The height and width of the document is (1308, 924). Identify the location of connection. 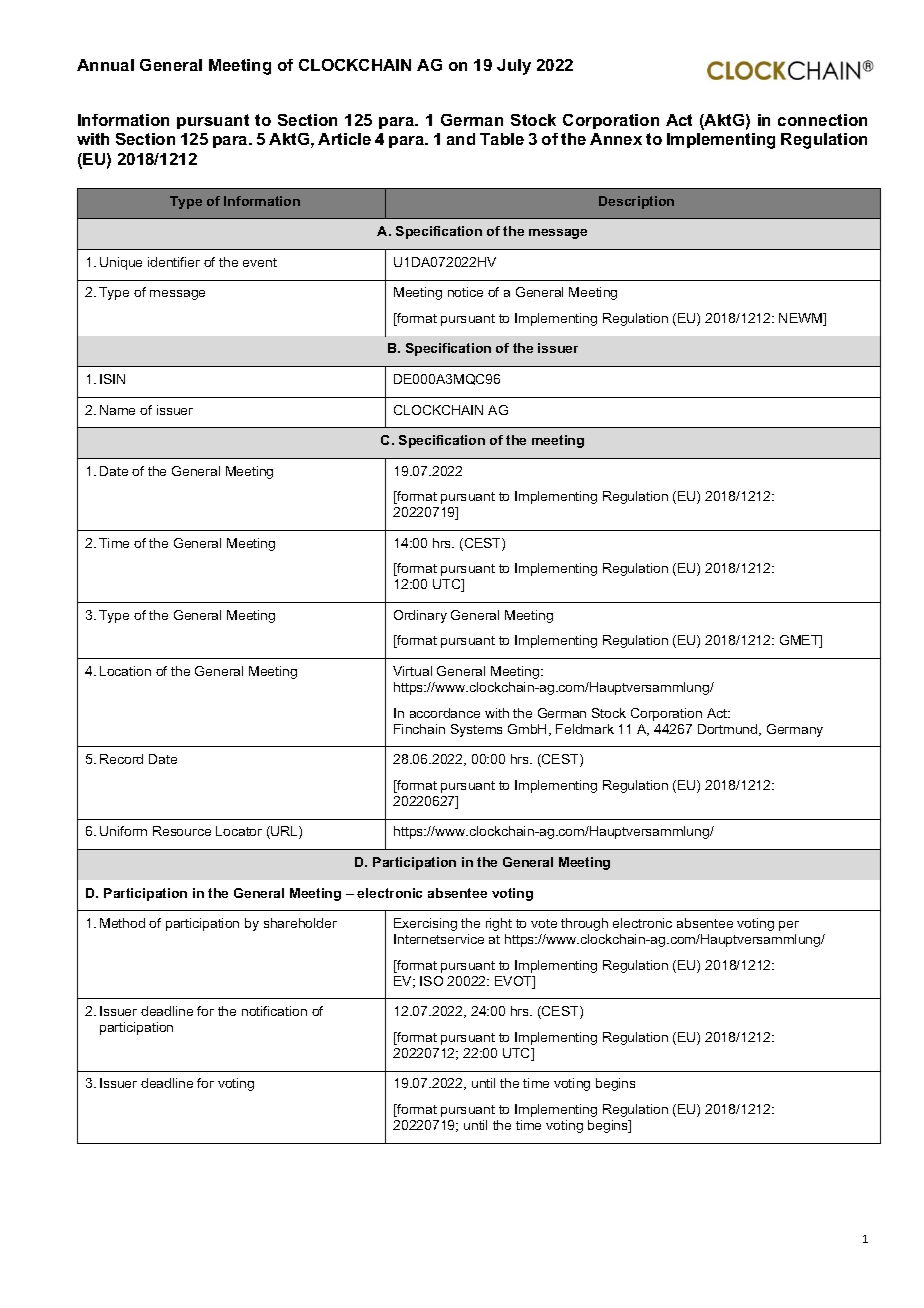
(822, 120).
